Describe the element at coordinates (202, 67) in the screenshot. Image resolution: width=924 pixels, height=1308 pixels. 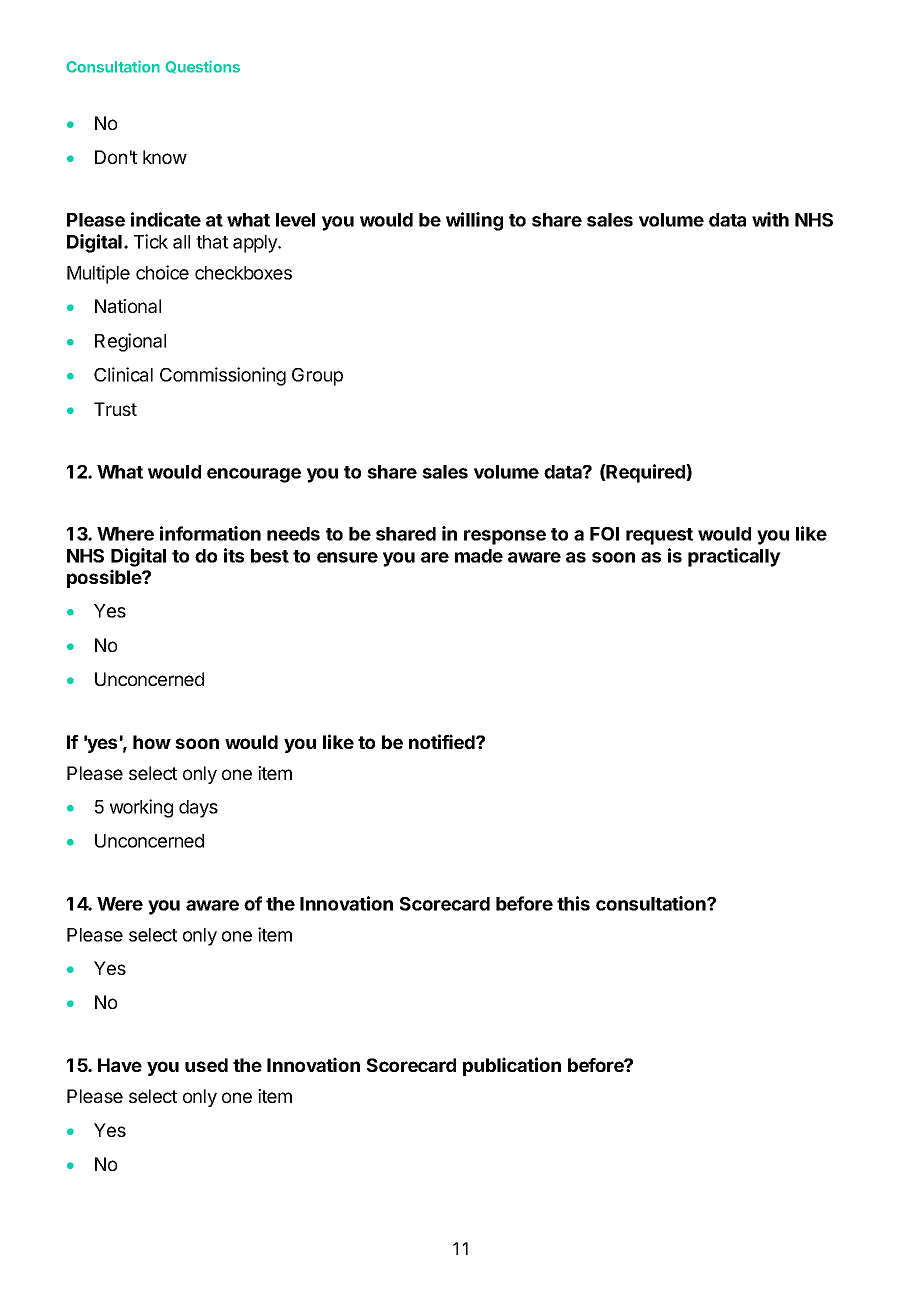
I see `Questions` at that location.
